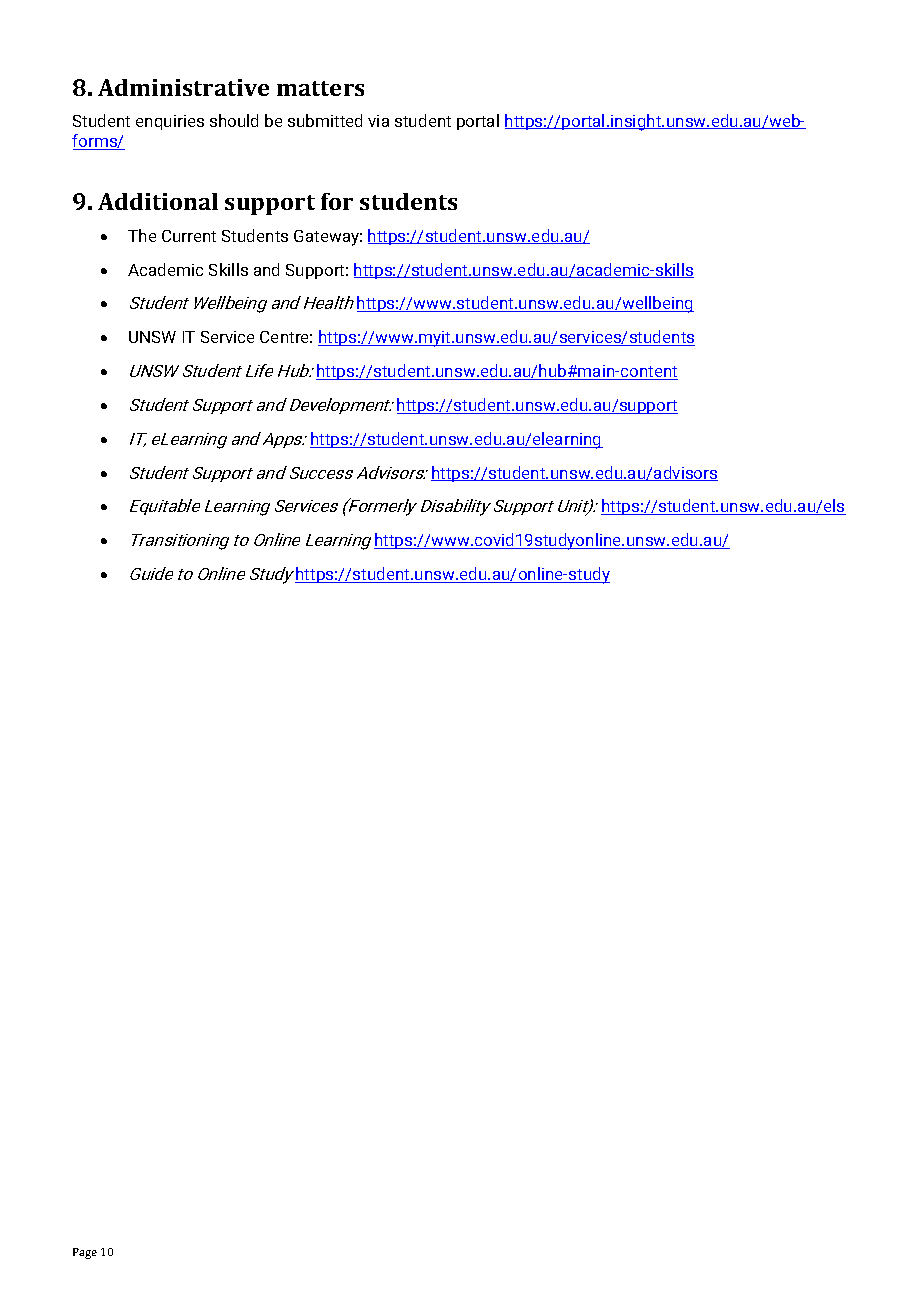 The width and height of the document is (924, 1308). I want to click on enquiries, so click(170, 122).
